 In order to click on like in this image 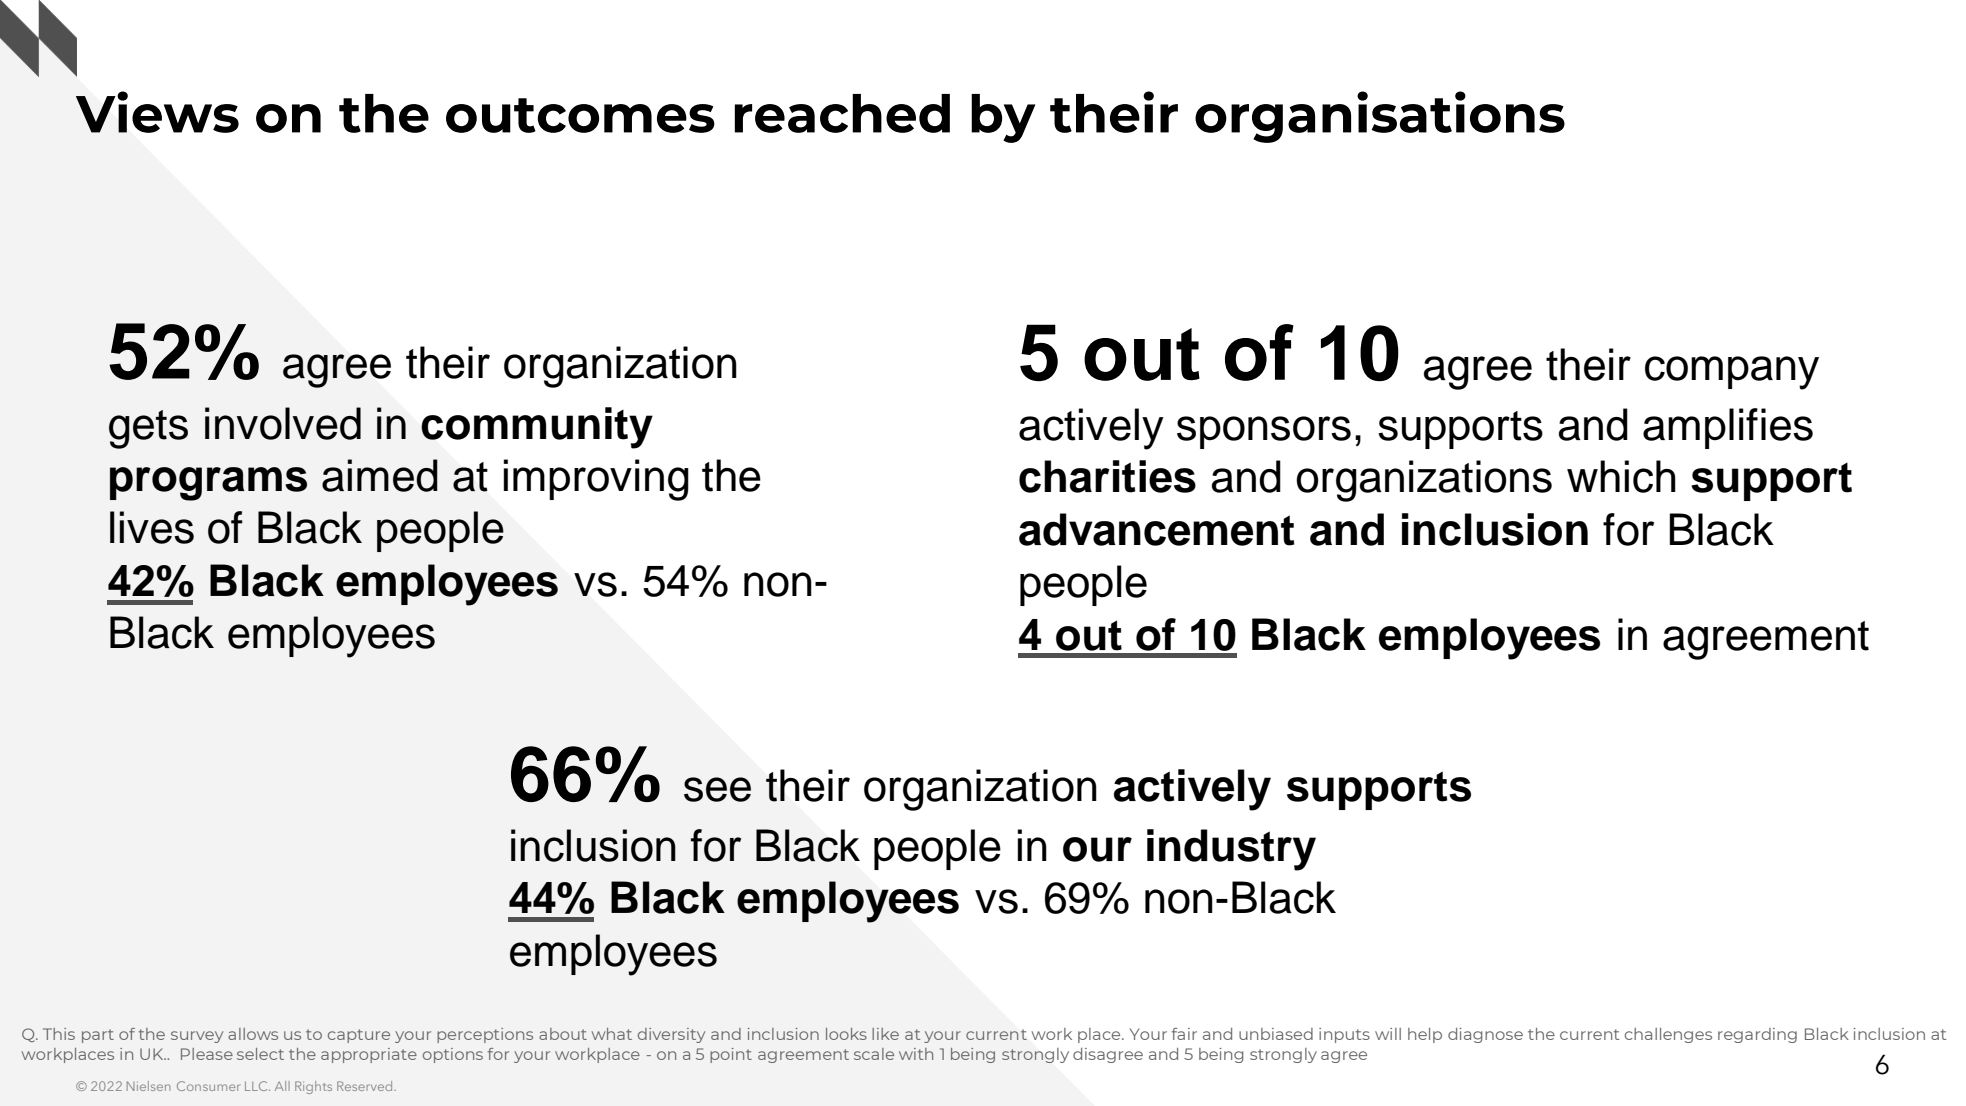, I will do `click(885, 1034)`.
